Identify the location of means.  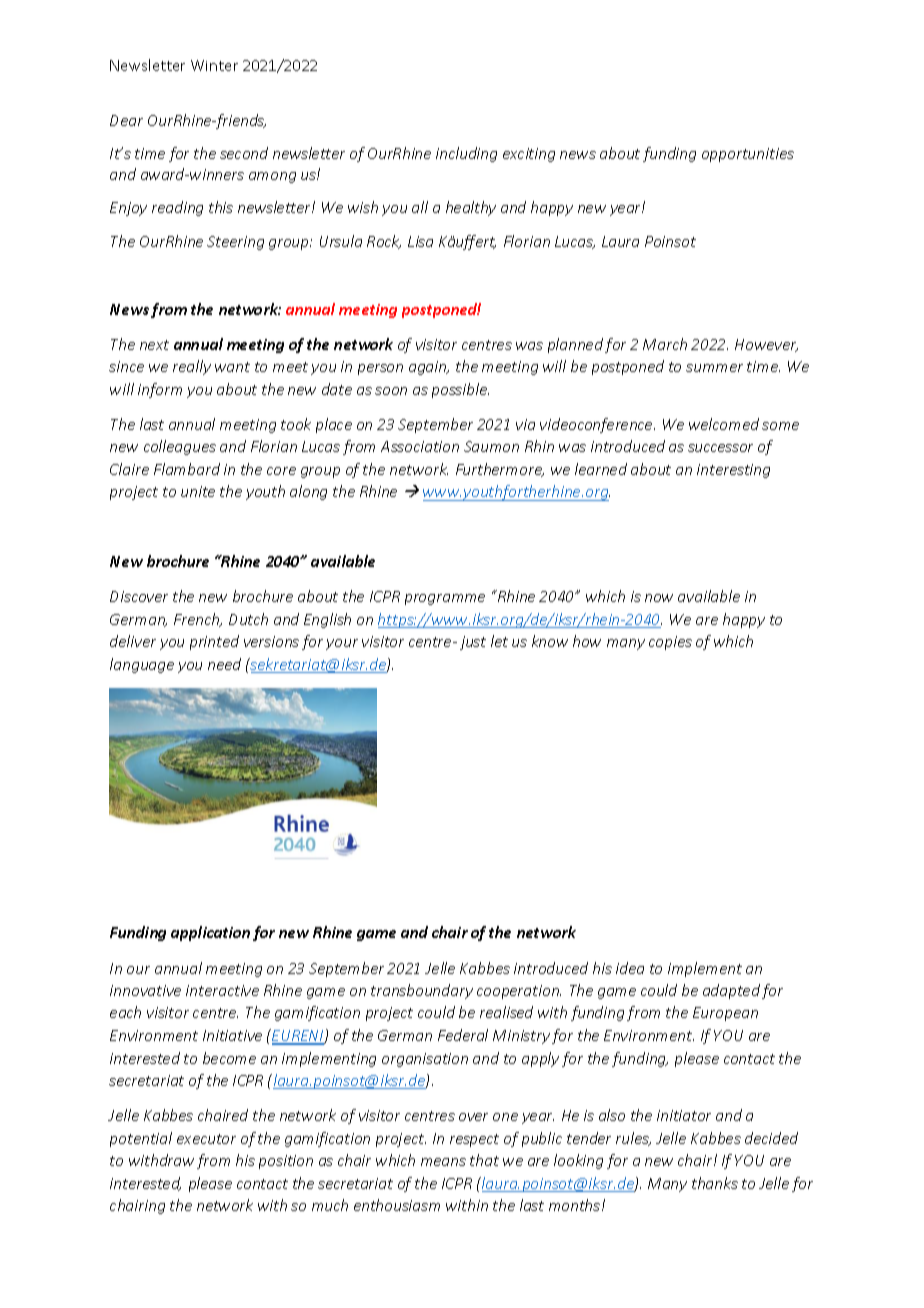
(443, 1162).
